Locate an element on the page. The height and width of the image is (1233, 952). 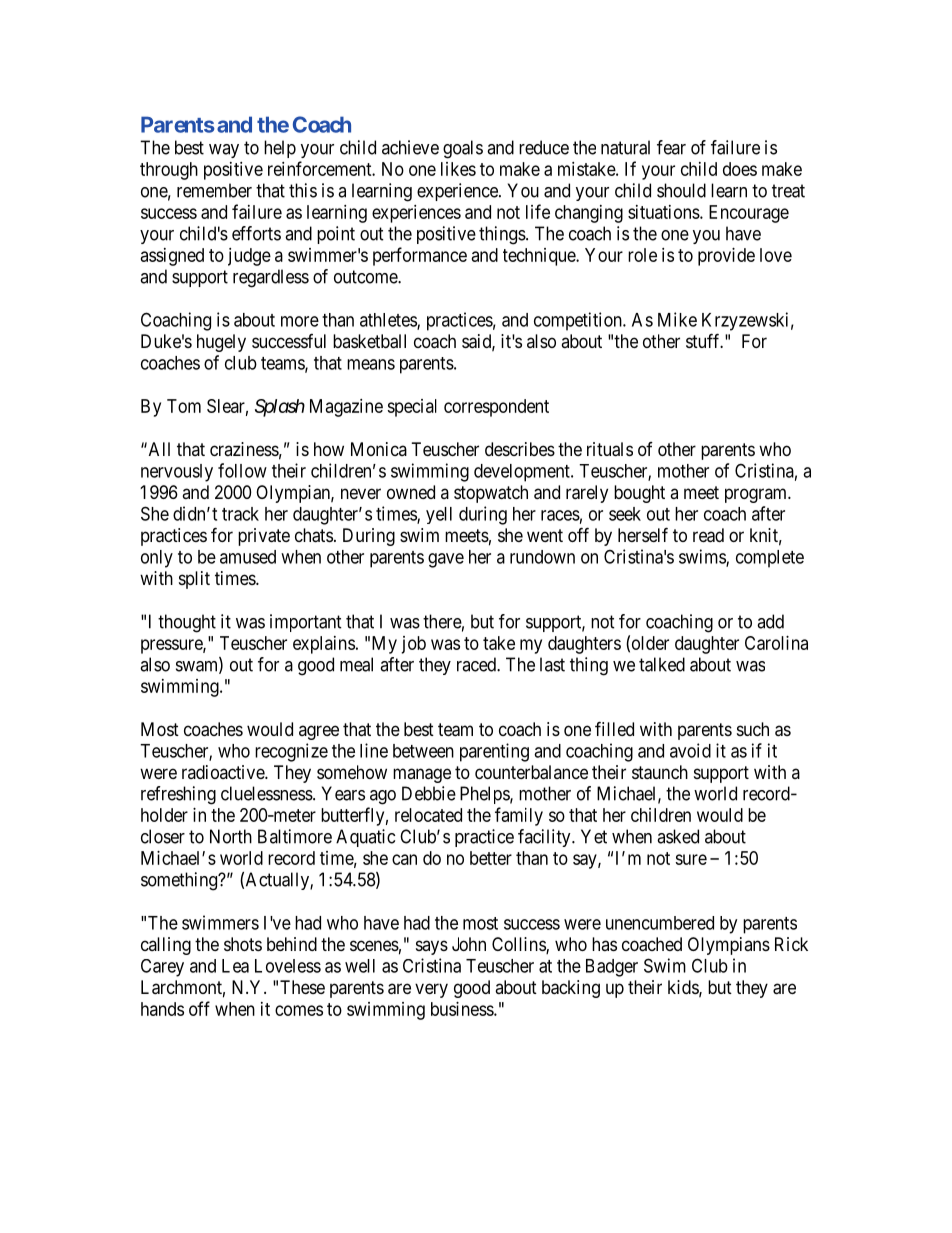
does is located at coordinates (740, 169).
